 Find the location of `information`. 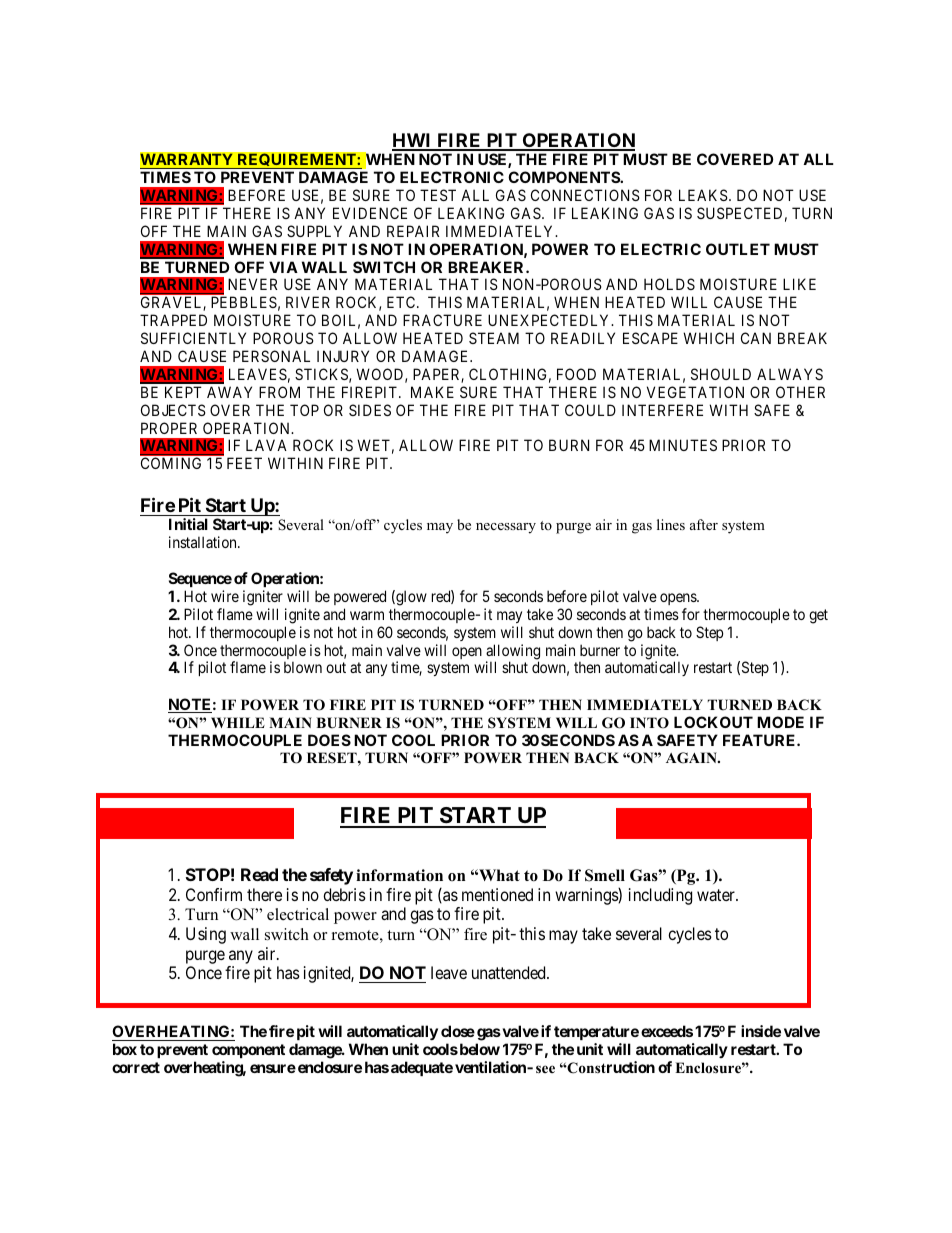

information is located at coordinates (399, 875).
